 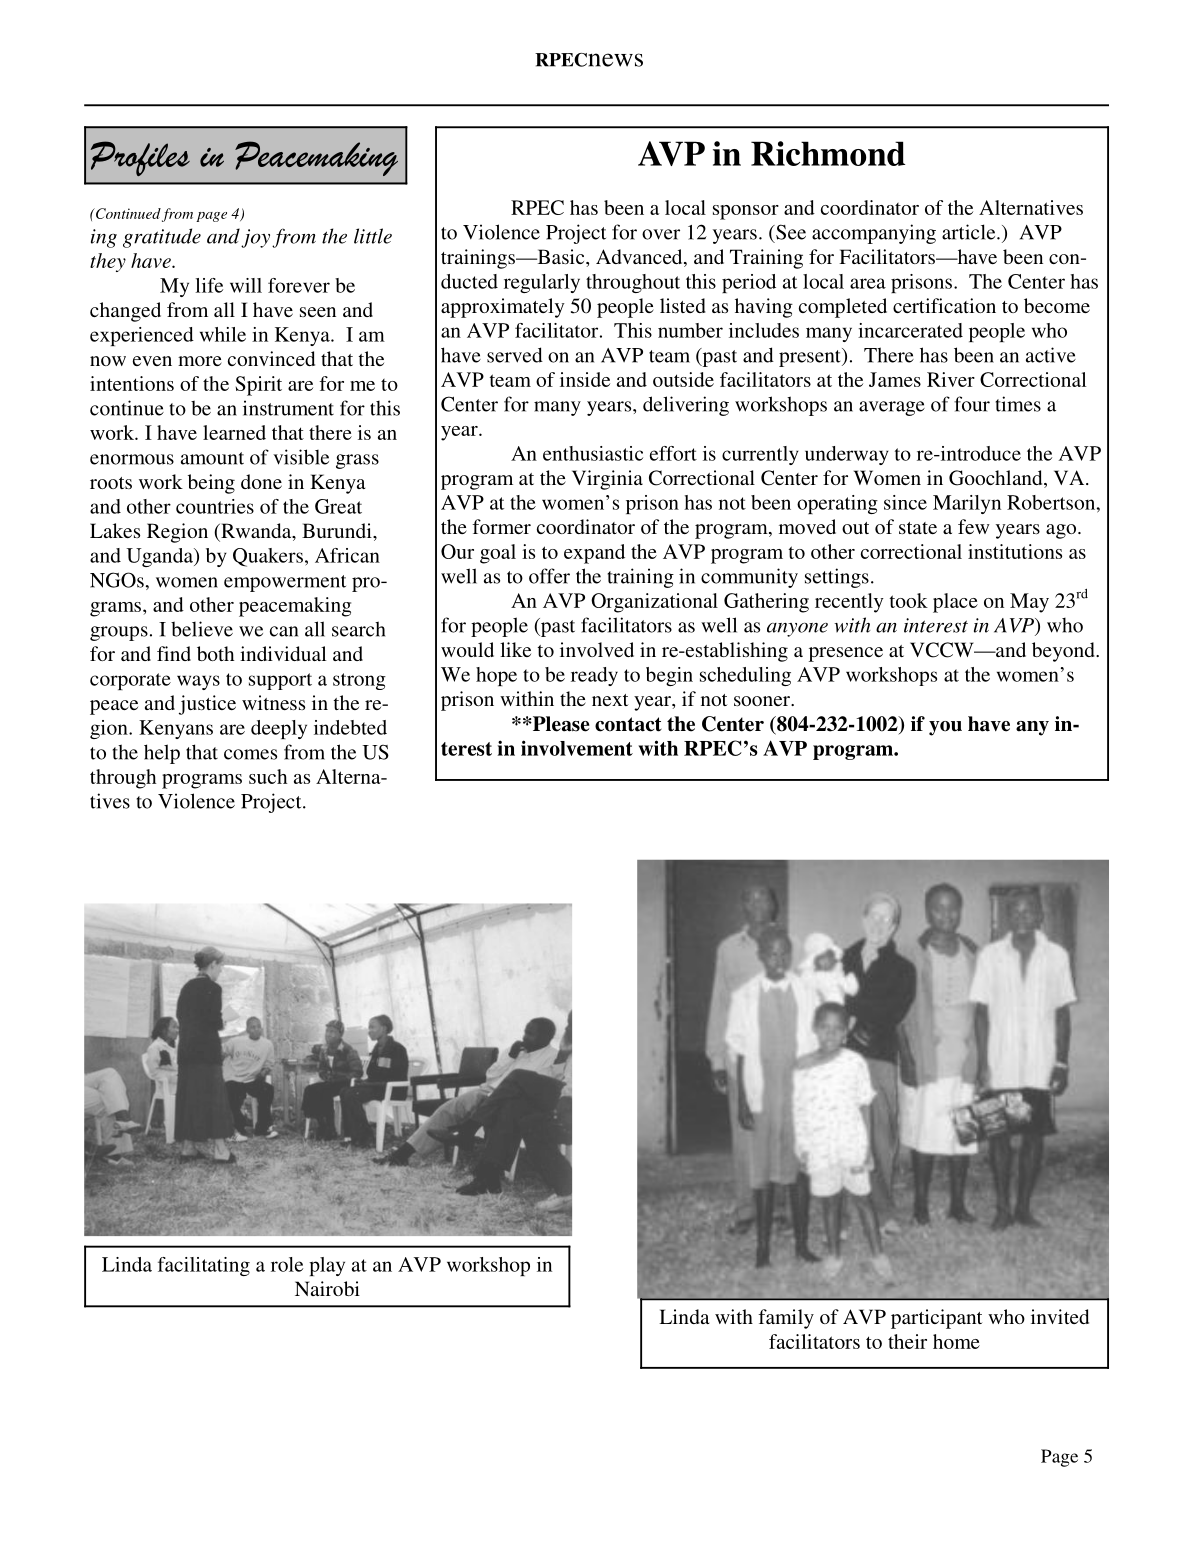 What do you see at coordinates (972, 404) in the screenshot?
I see `four` at bounding box center [972, 404].
